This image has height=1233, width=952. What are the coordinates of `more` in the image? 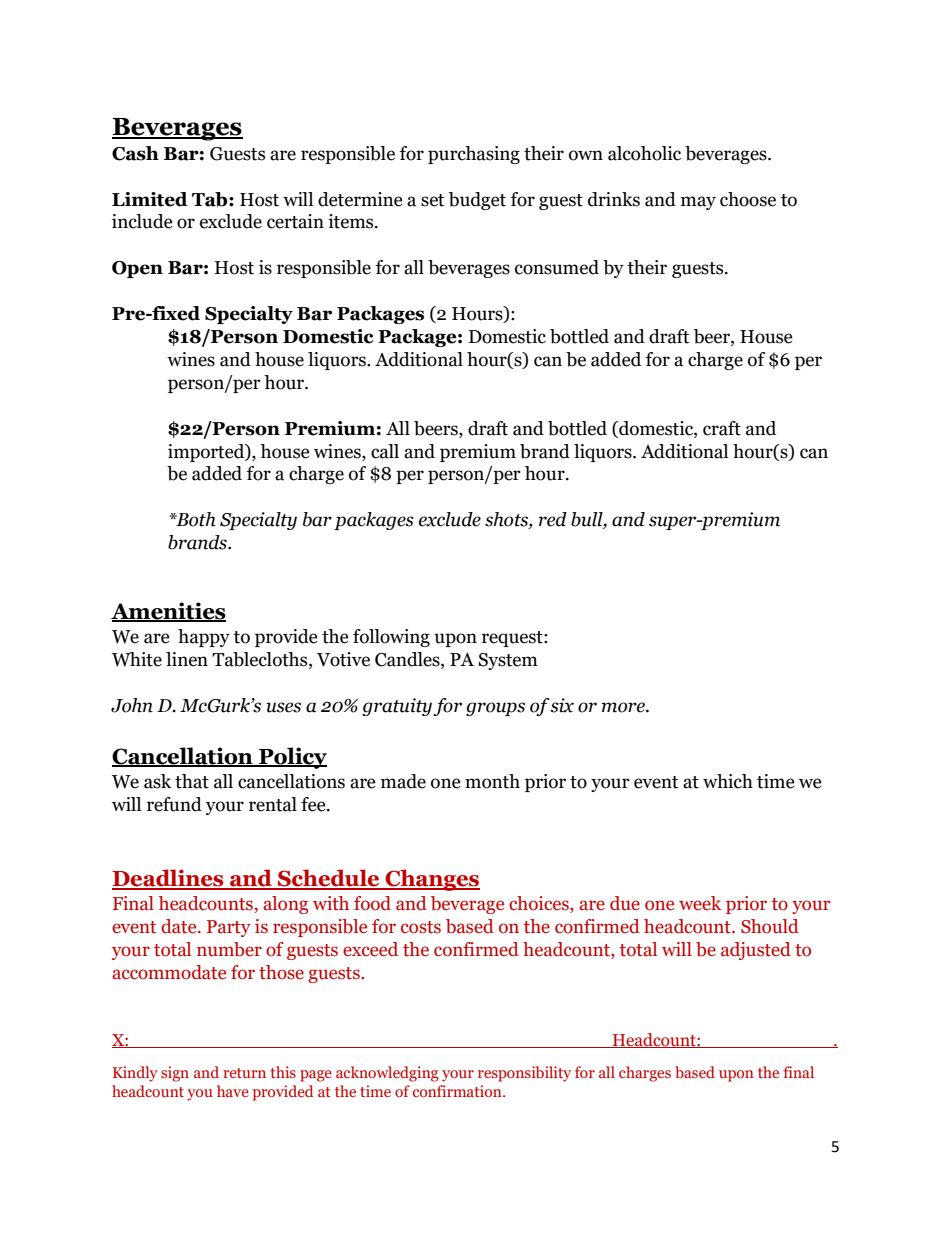 It's located at (624, 707).
